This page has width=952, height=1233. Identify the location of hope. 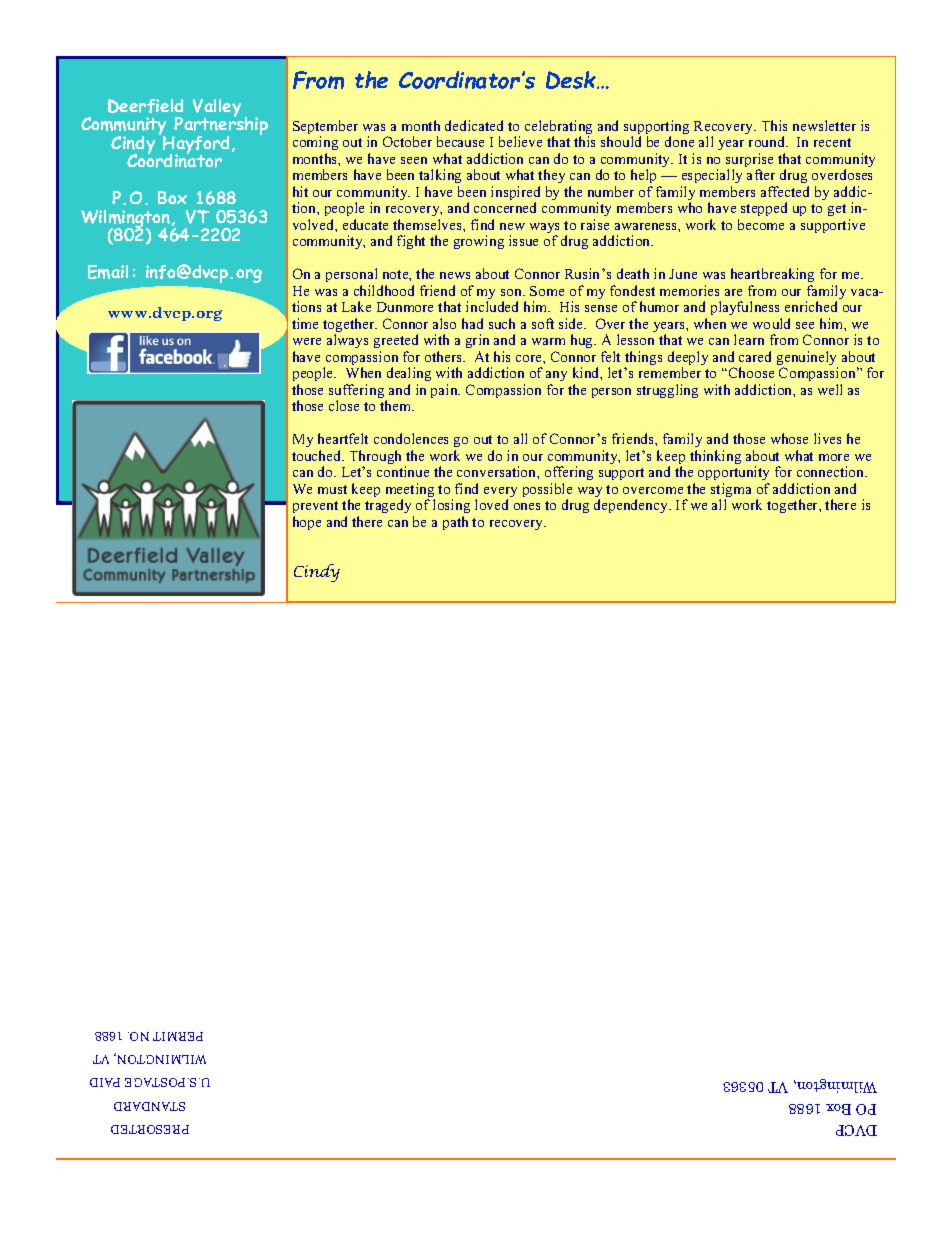
(307, 523).
